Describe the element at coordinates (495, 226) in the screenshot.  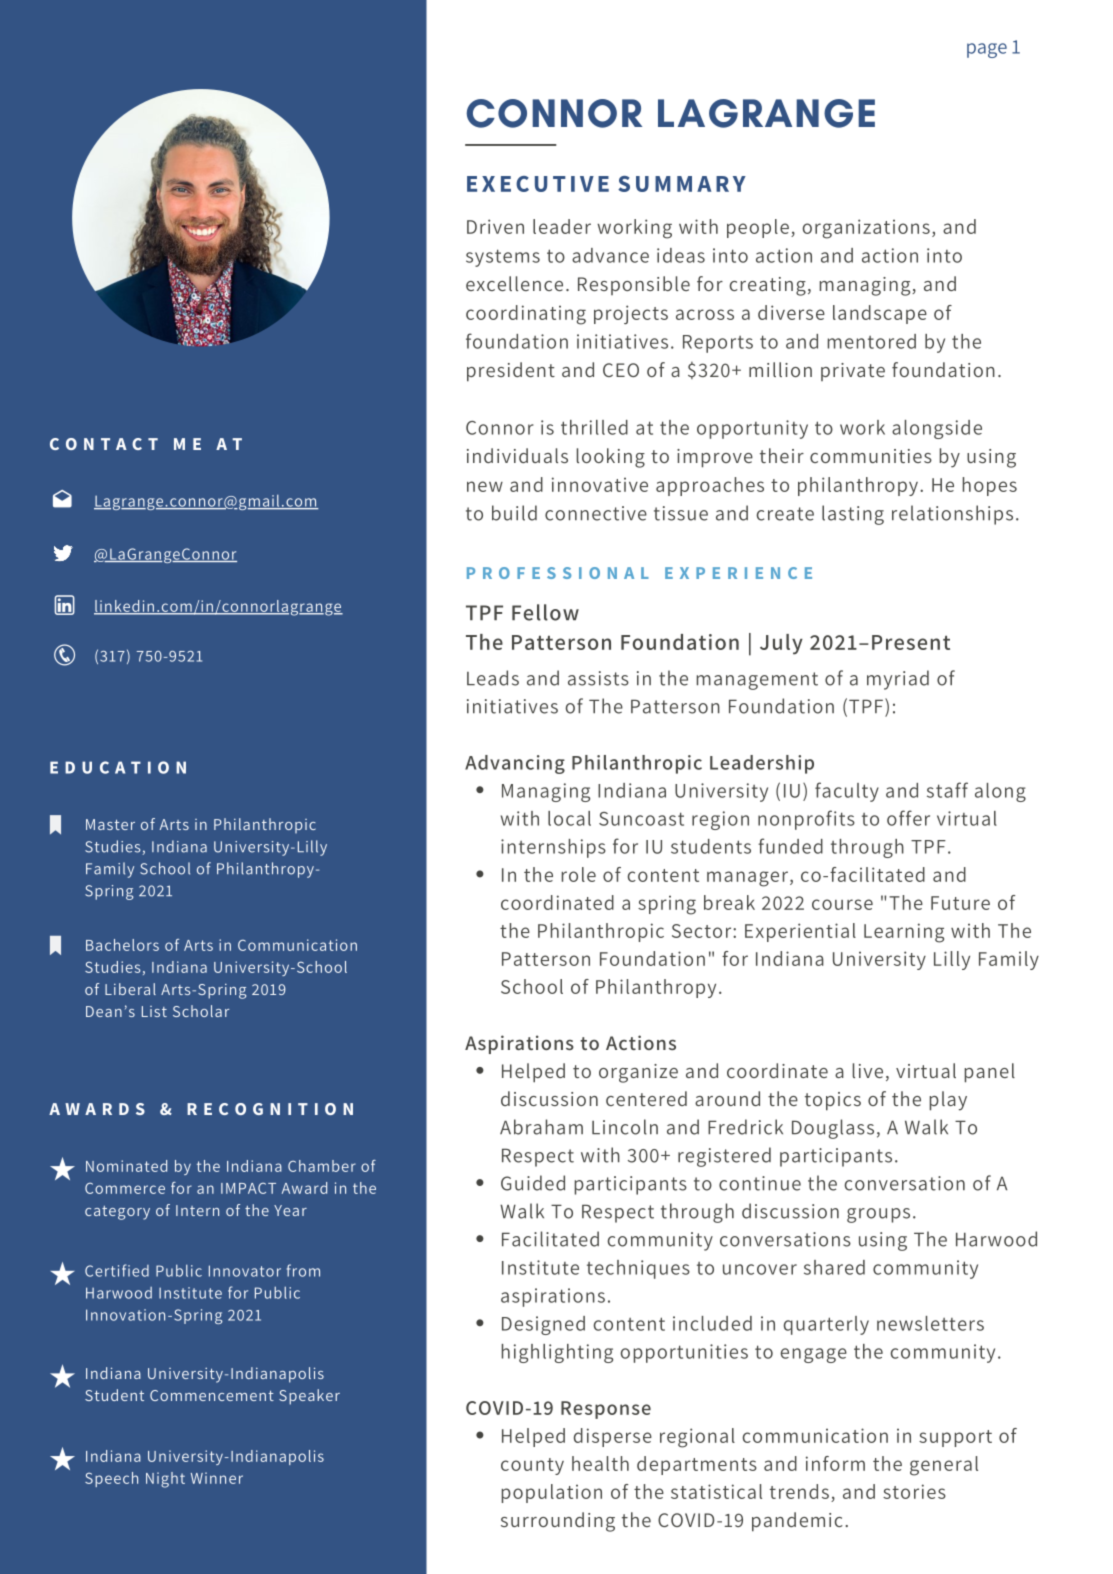
I see `Driven` at that location.
